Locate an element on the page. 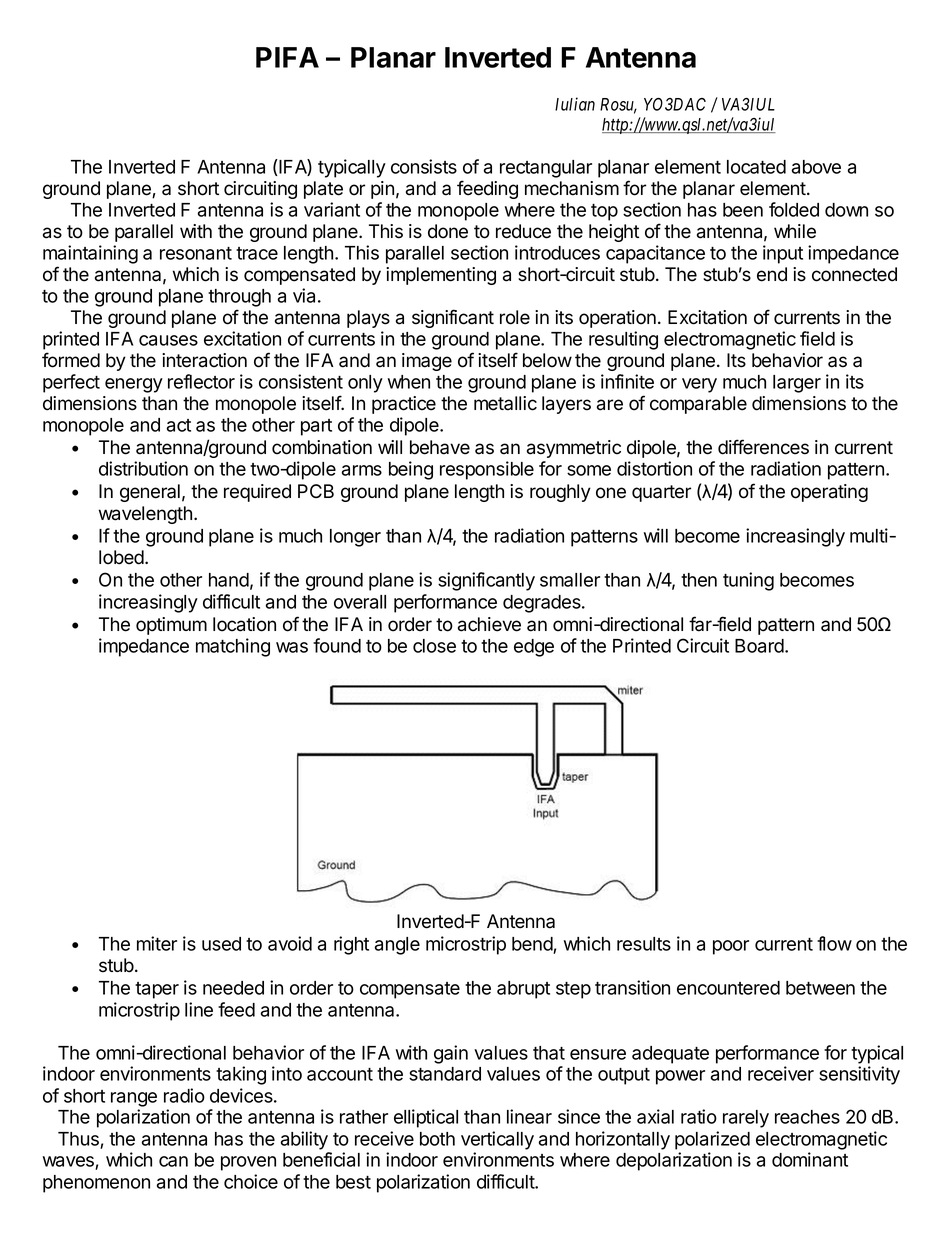 Image resolution: width=952 pixels, height=1233 pixels. optimum is located at coordinates (171, 626).
